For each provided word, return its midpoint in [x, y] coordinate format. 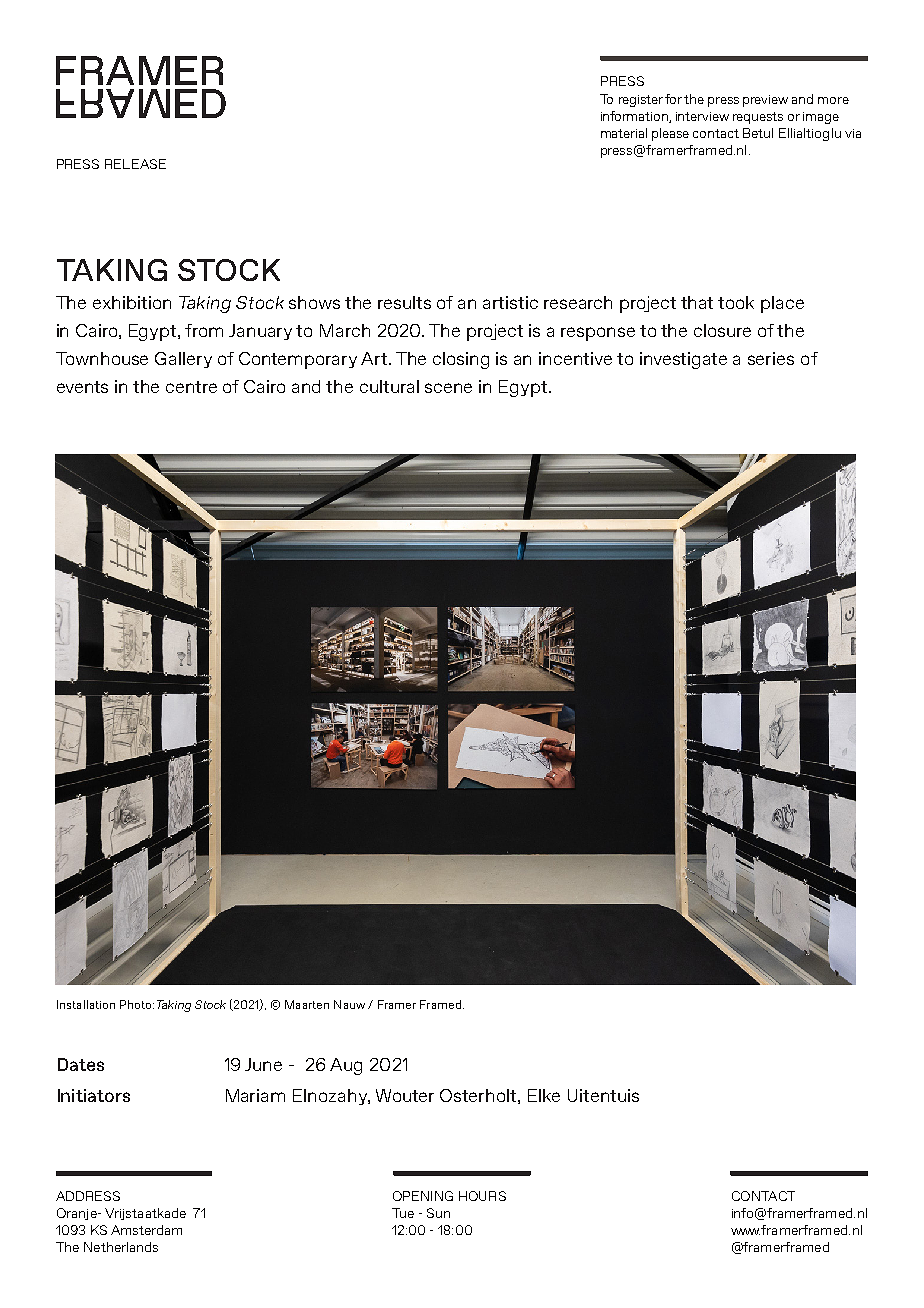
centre [191, 387]
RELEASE [135, 164]
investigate [683, 360]
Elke [544, 1095]
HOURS [482, 1196]
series [771, 358]
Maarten [307, 1004]
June [263, 1064]
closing [461, 360]
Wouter [405, 1095]
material [624, 133]
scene [448, 388]
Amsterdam [146, 1230]
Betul [758, 133]
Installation [86, 1004]
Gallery [183, 360]
